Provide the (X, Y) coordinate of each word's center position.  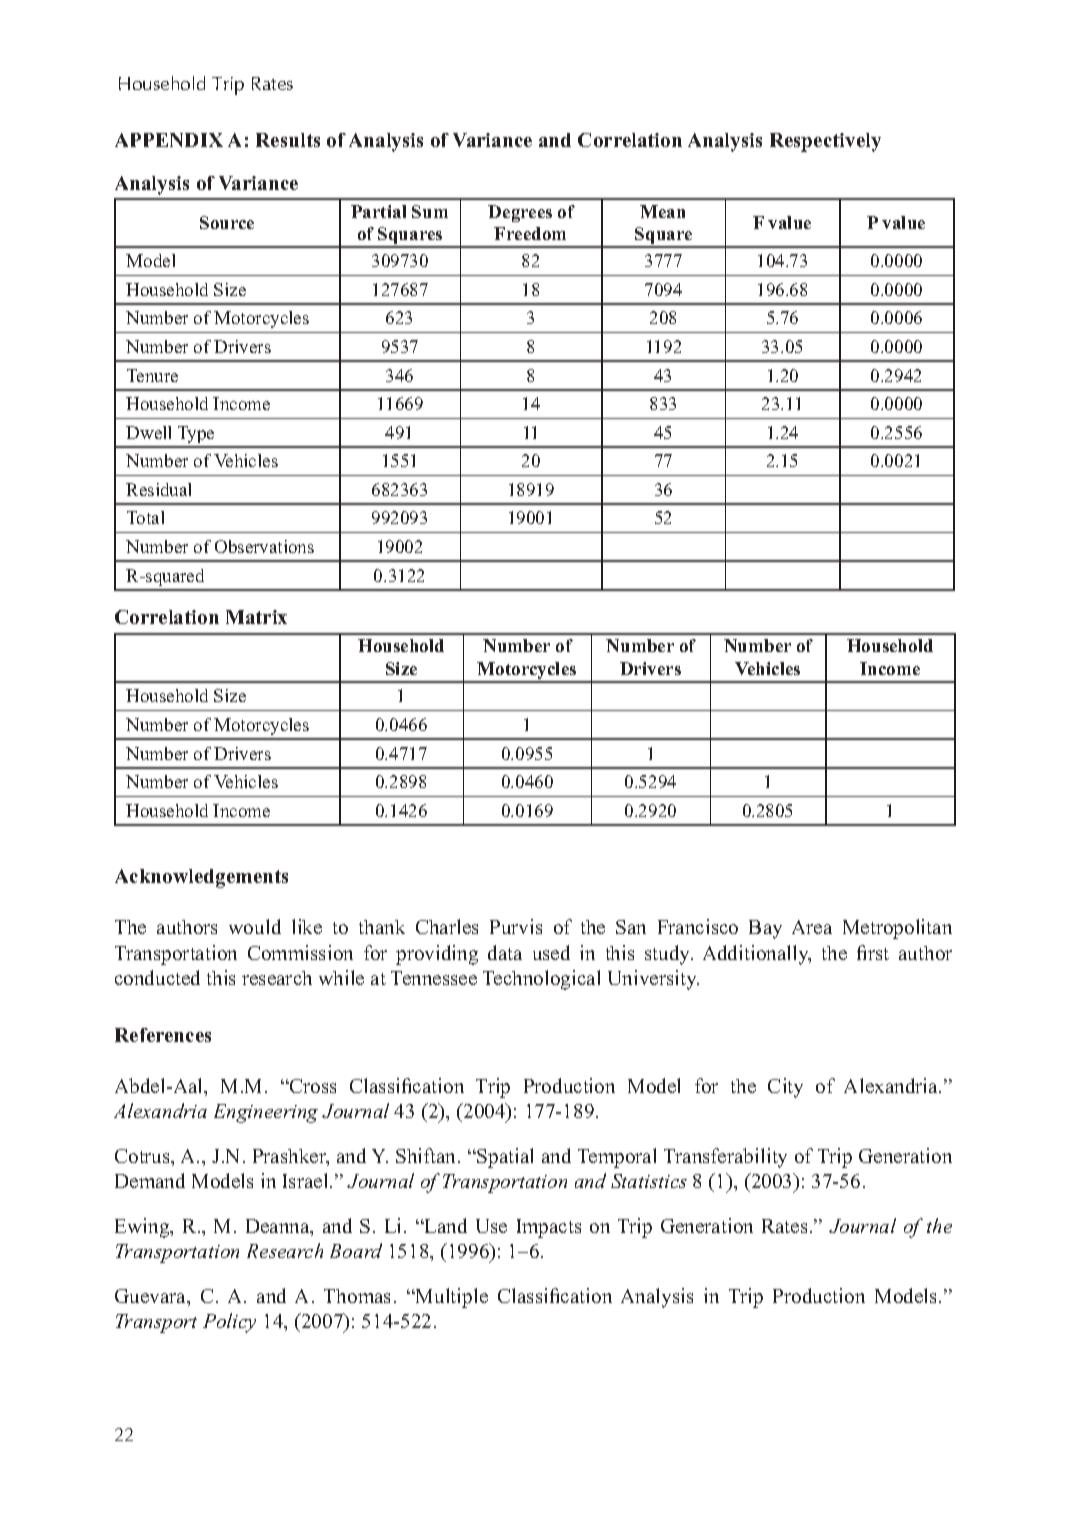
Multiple (451, 1298)
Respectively (825, 142)
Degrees (520, 213)
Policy (229, 1323)
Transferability (725, 1158)
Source (227, 222)
